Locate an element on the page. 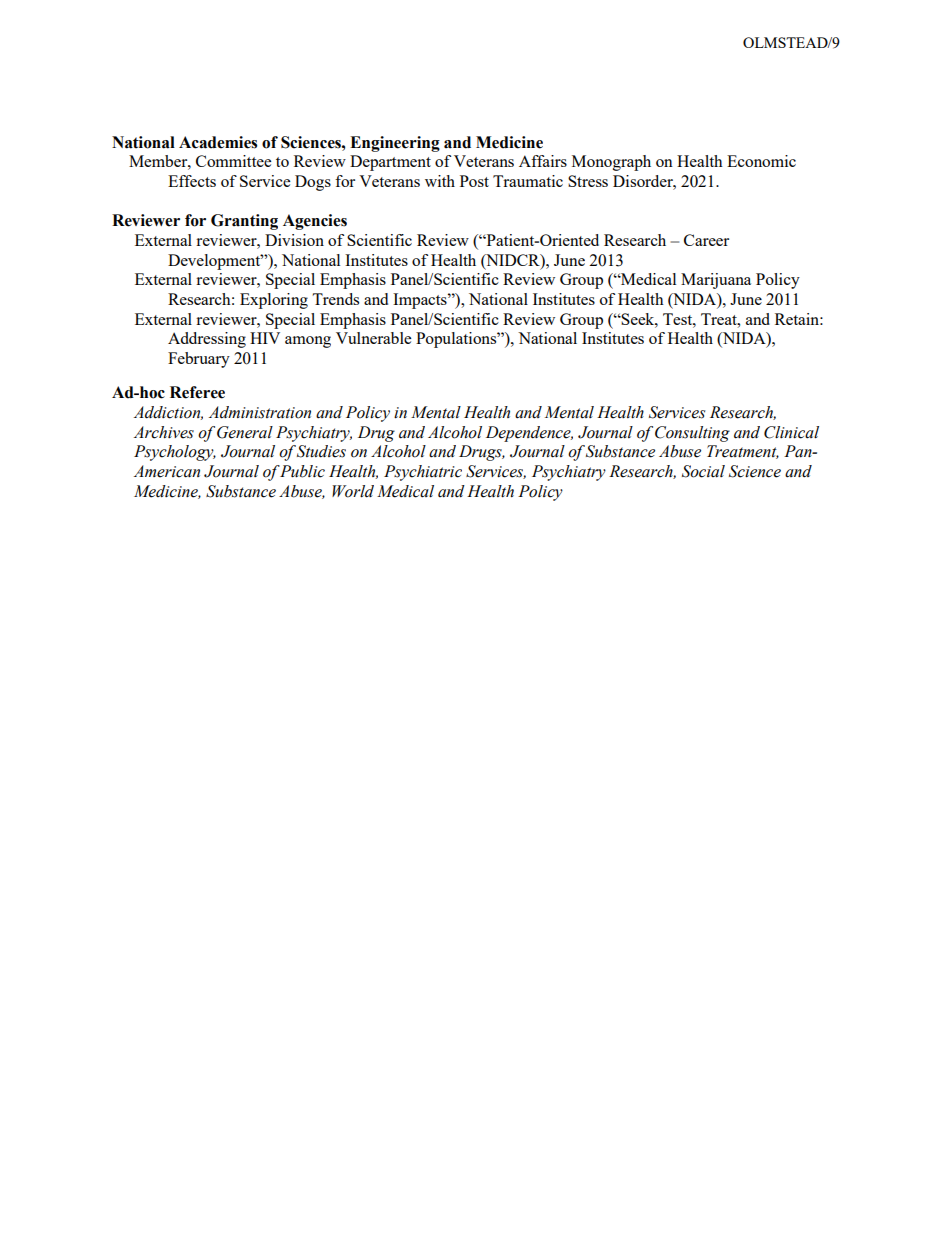 The width and height of the image is (952, 1233). Vulnerable is located at coordinates (373, 338).
